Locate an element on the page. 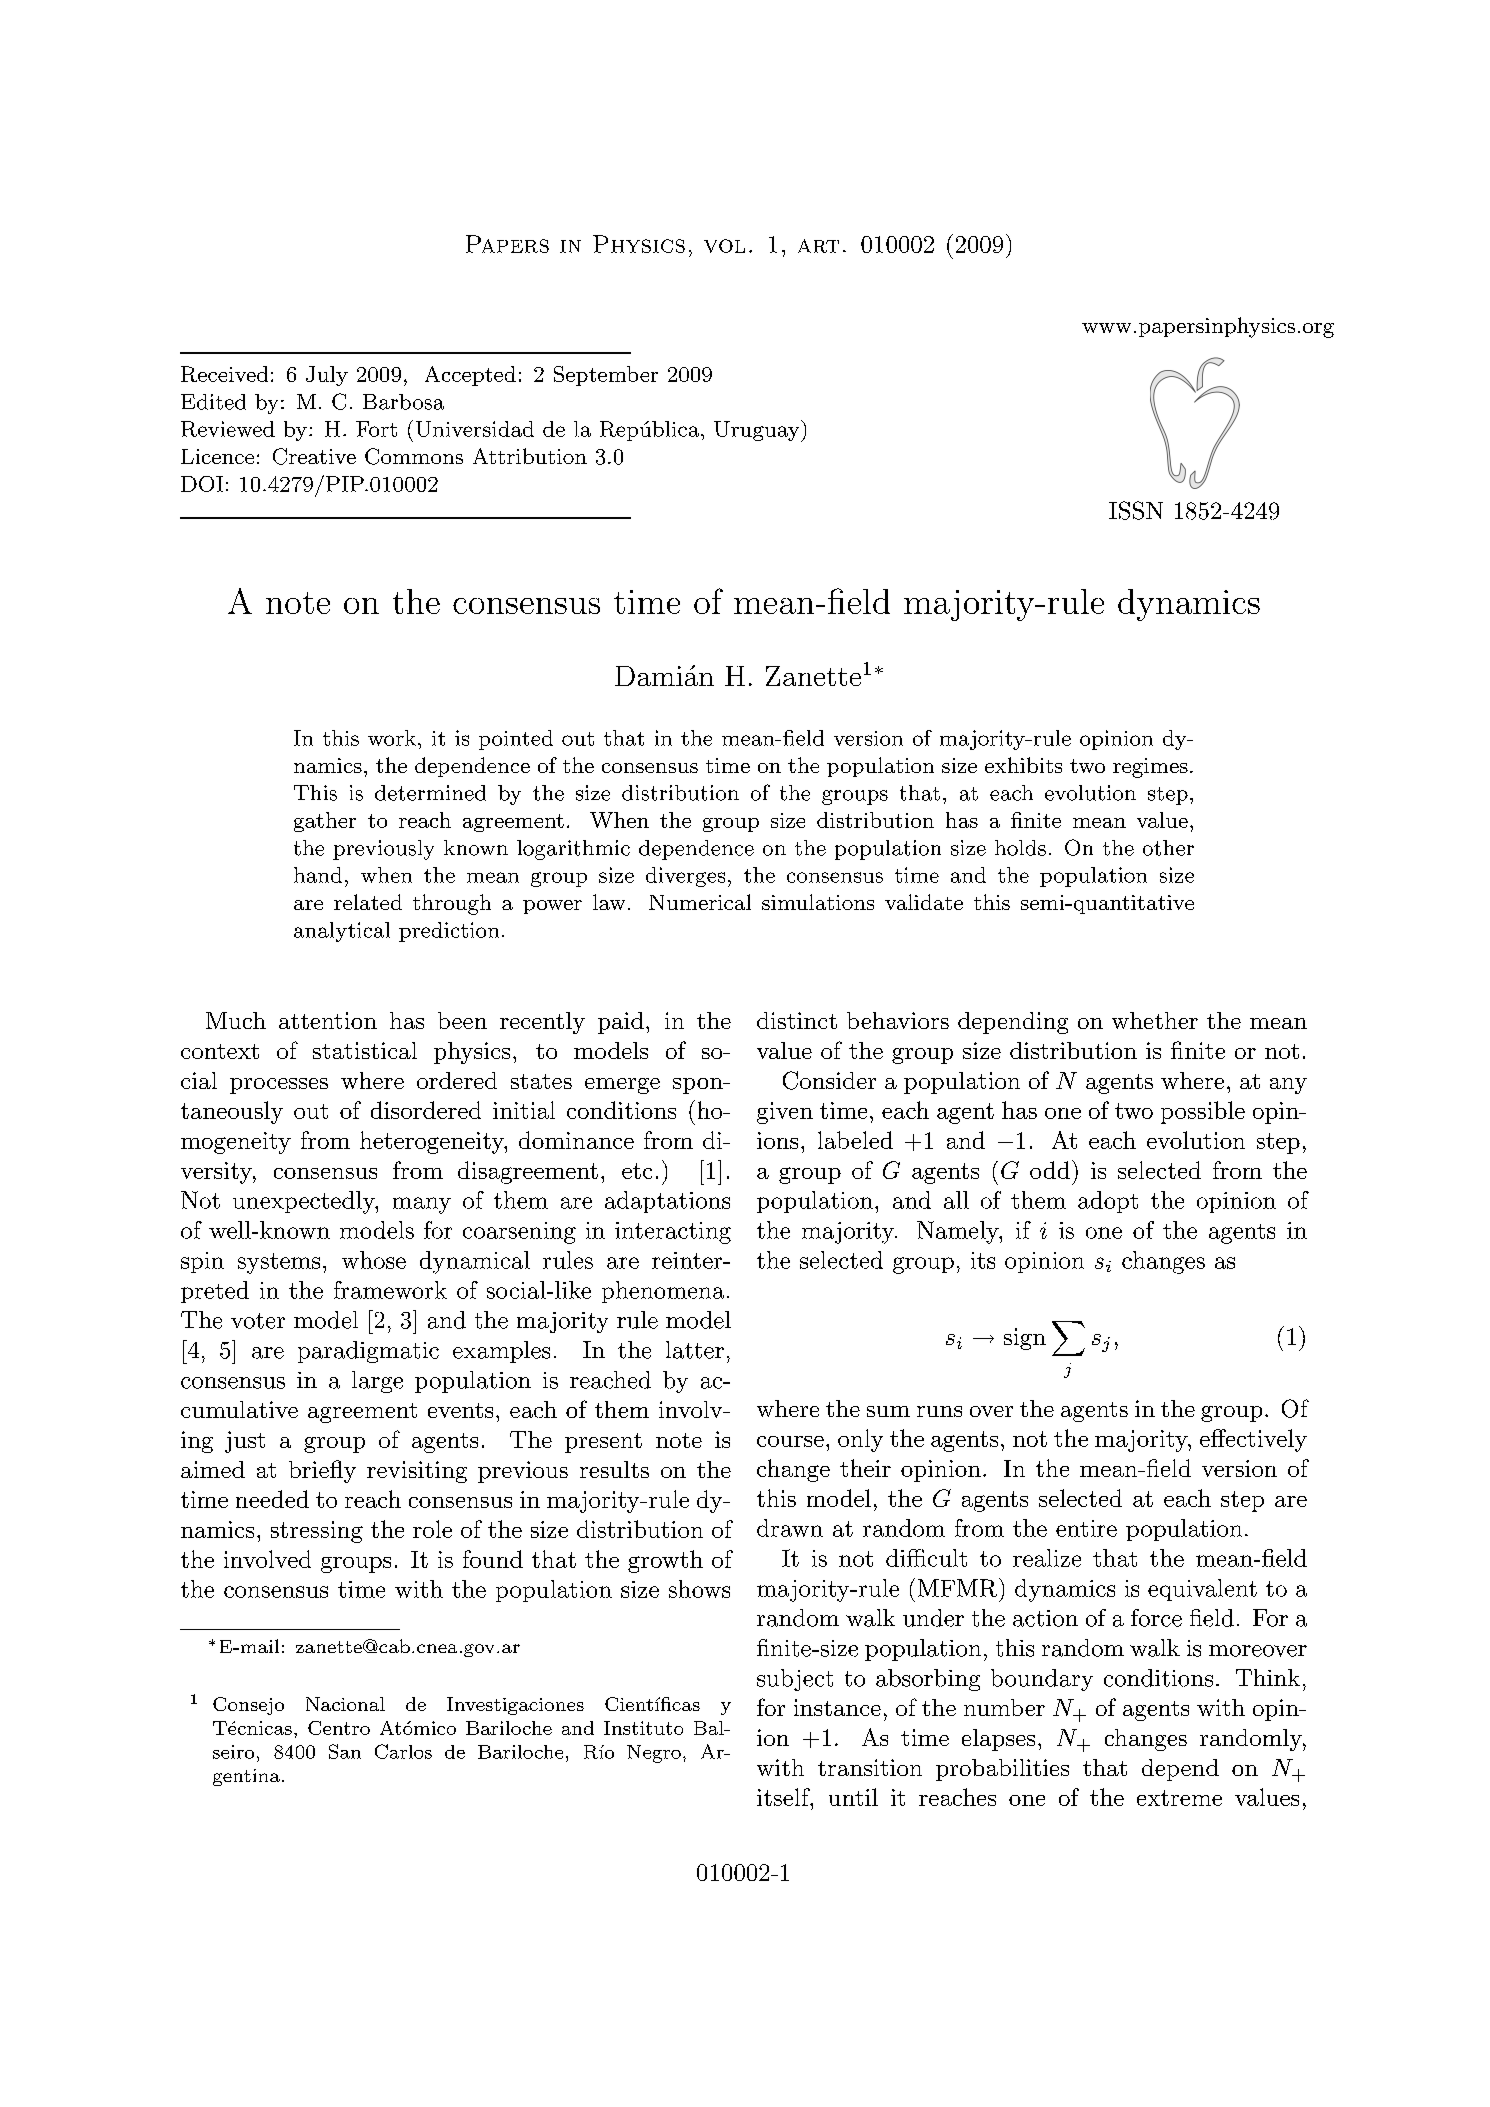  latter is located at coordinates (695, 1350).
